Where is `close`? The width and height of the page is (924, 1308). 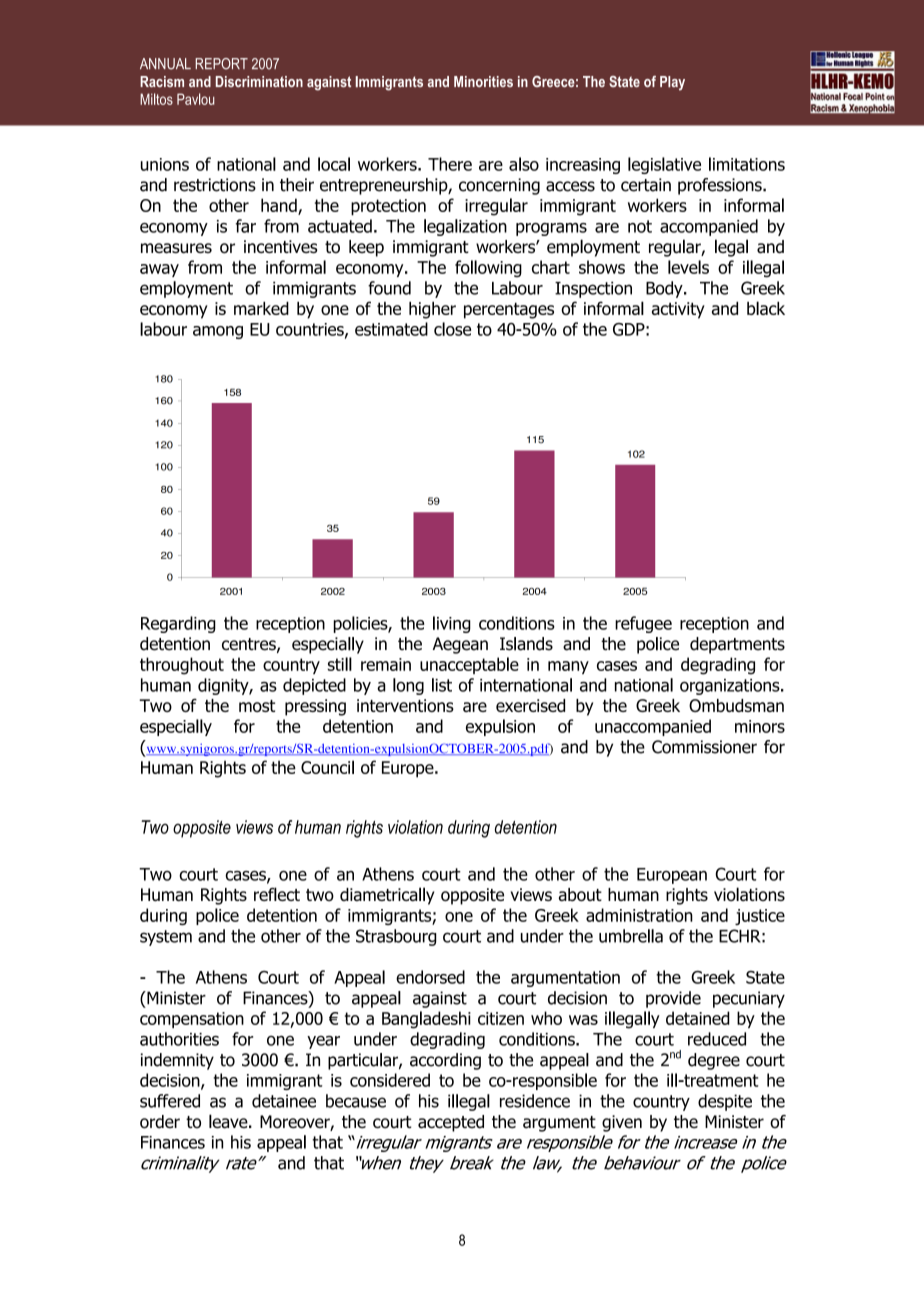 close is located at coordinates (452, 329).
